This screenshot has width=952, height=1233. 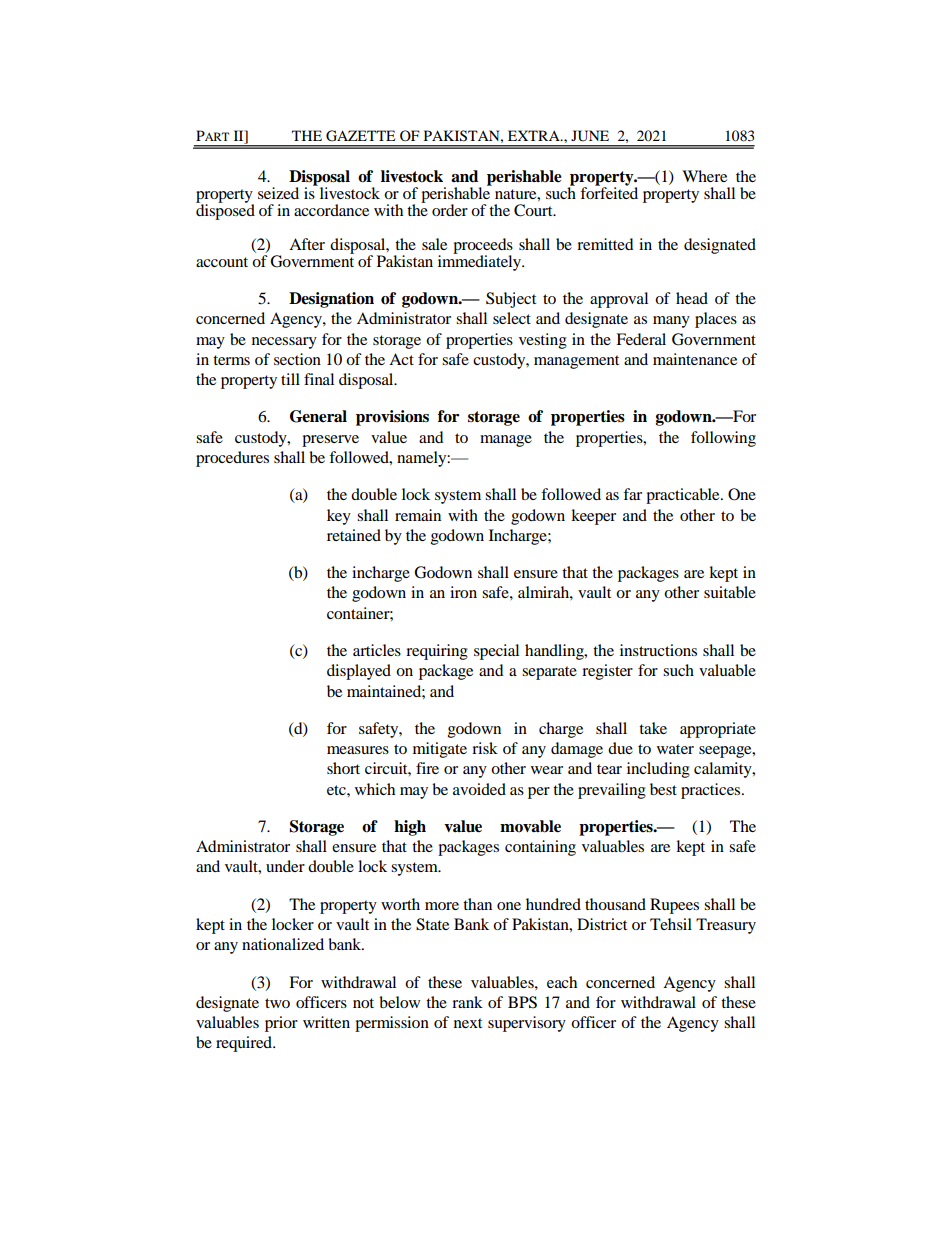 What do you see at coordinates (281, 1024) in the screenshot?
I see `prior` at bounding box center [281, 1024].
